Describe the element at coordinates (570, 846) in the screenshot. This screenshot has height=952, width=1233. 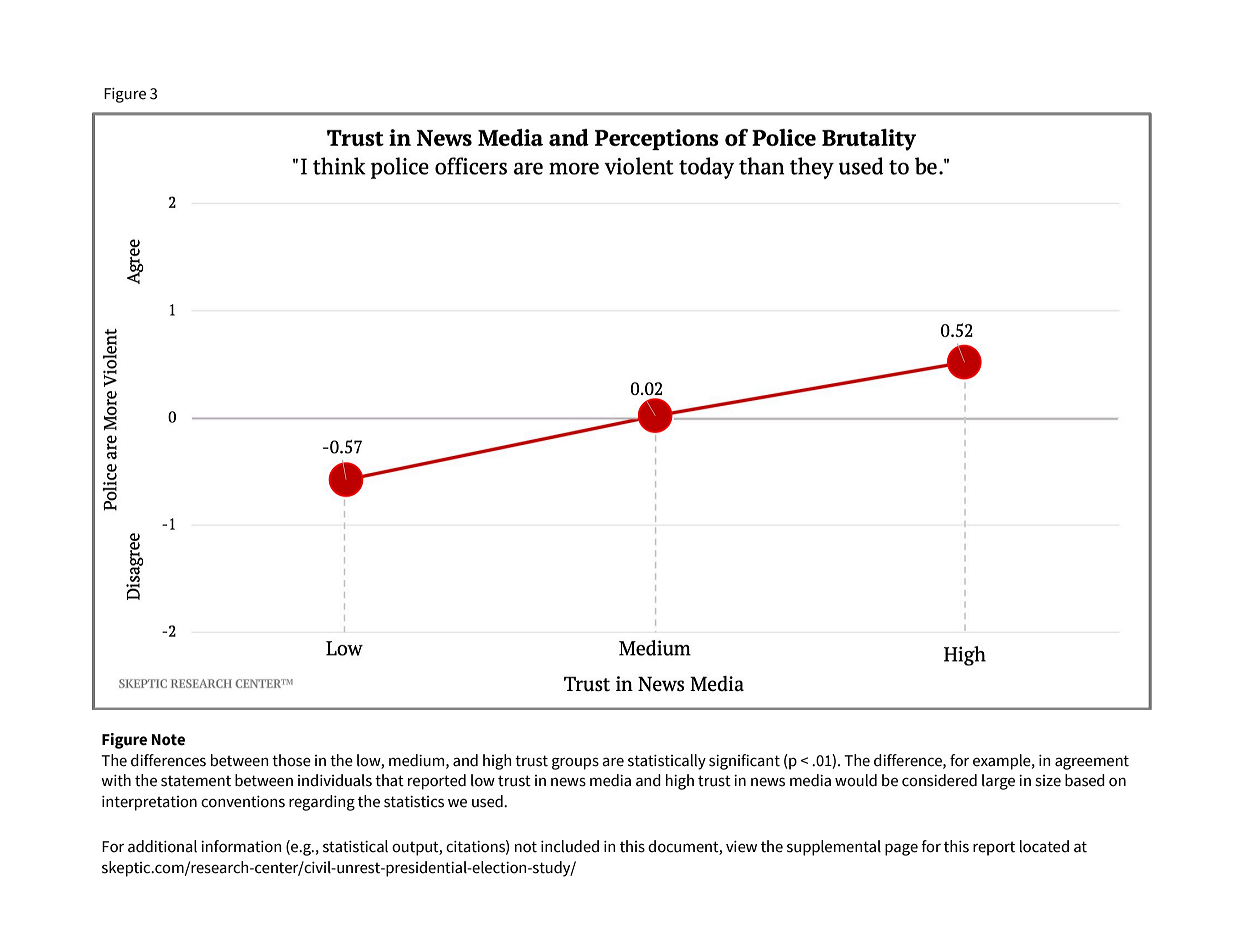
I see `included` at that location.
